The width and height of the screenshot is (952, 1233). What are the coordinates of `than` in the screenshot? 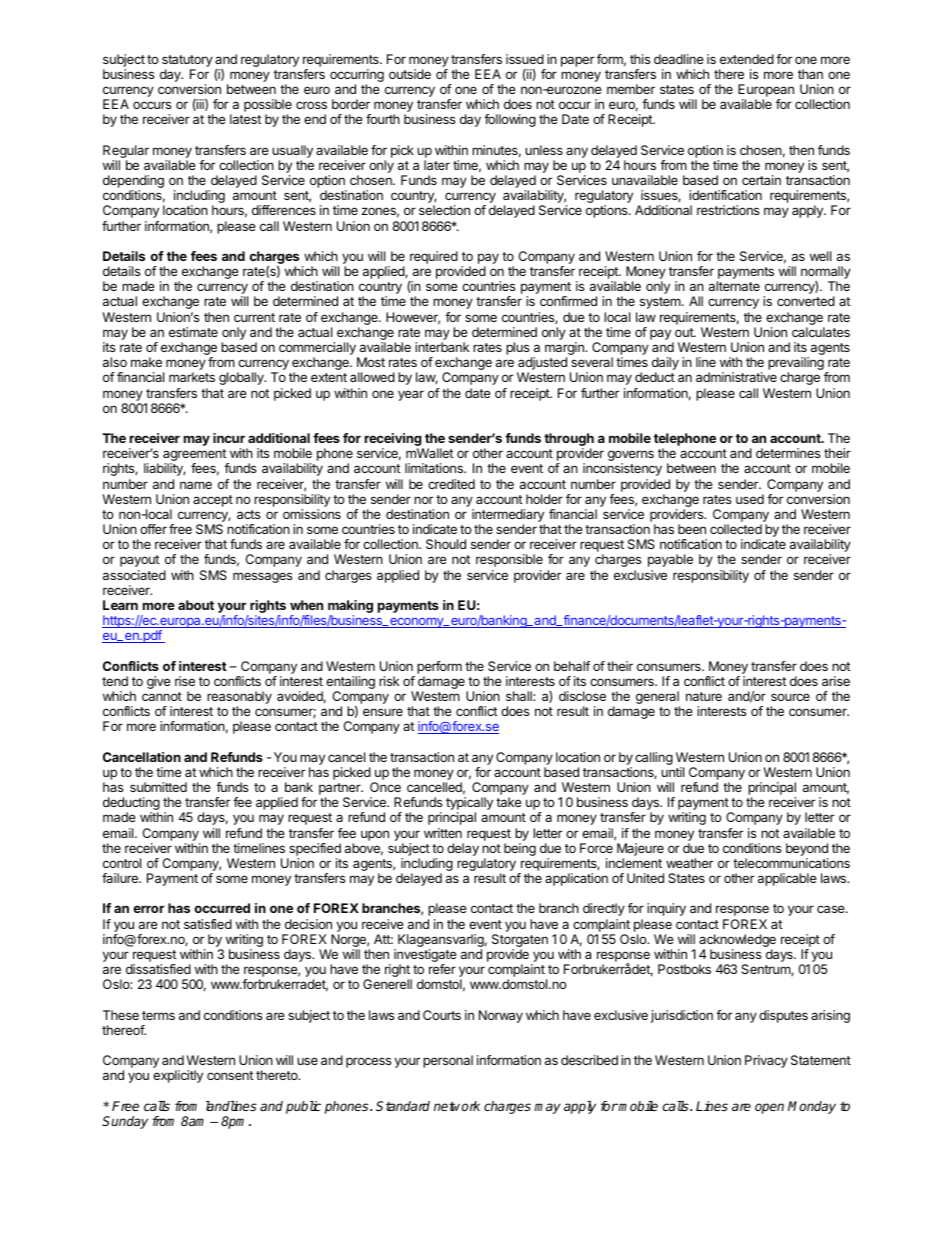 It's located at (810, 74).
